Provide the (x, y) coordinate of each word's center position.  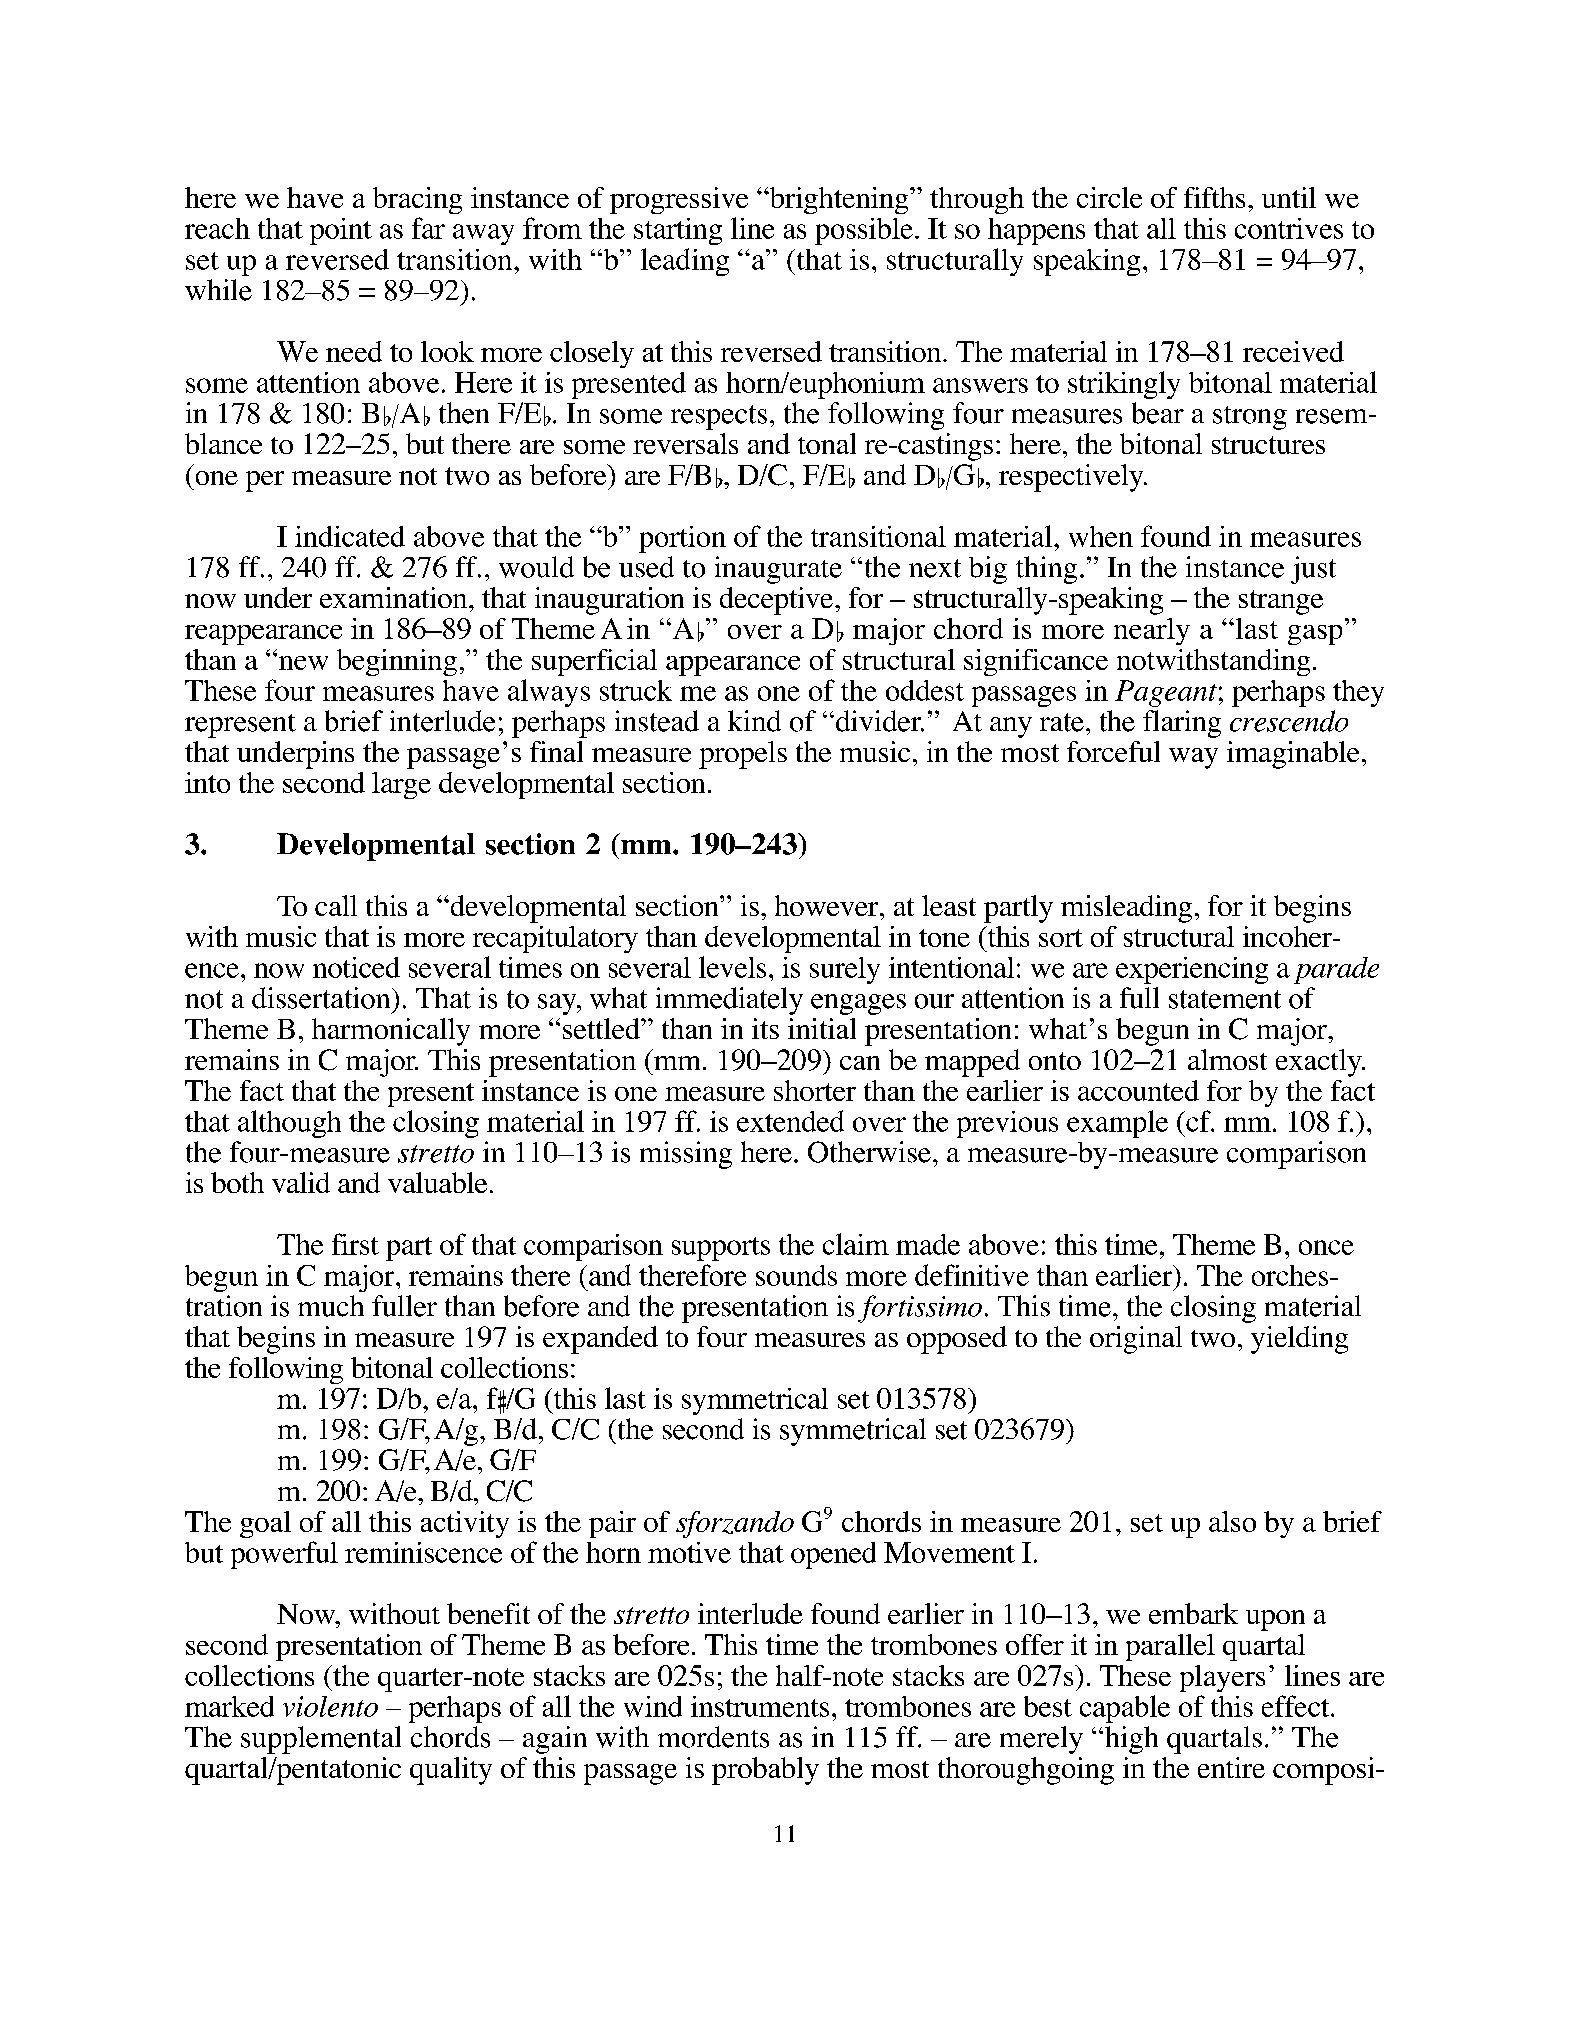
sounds (796, 1275)
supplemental (321, 1740)
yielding (1299, 1340)
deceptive (778, 601)
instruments (760, 1706)
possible (864, 231)
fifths (1214, 197)
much (331, 1306)
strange (1281, 602)
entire (1231, 1767)
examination (395, 597)
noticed (356, 967)
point (341, 231)
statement (1225, 999)
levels (732, 967)
